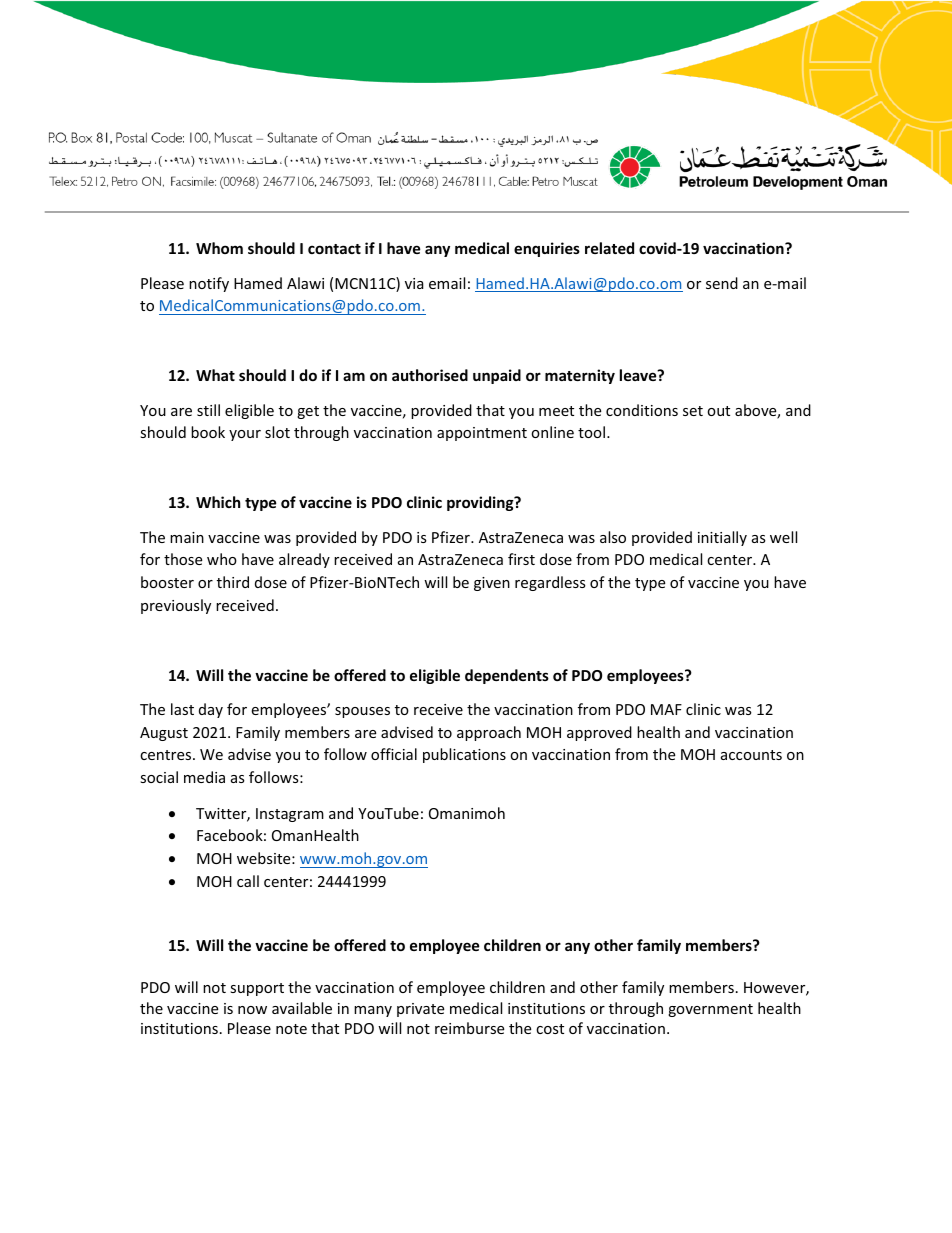 Image resolution: width=952 pixels, height=1233 pixels. I want to click on MAF, so click(666, 709).
